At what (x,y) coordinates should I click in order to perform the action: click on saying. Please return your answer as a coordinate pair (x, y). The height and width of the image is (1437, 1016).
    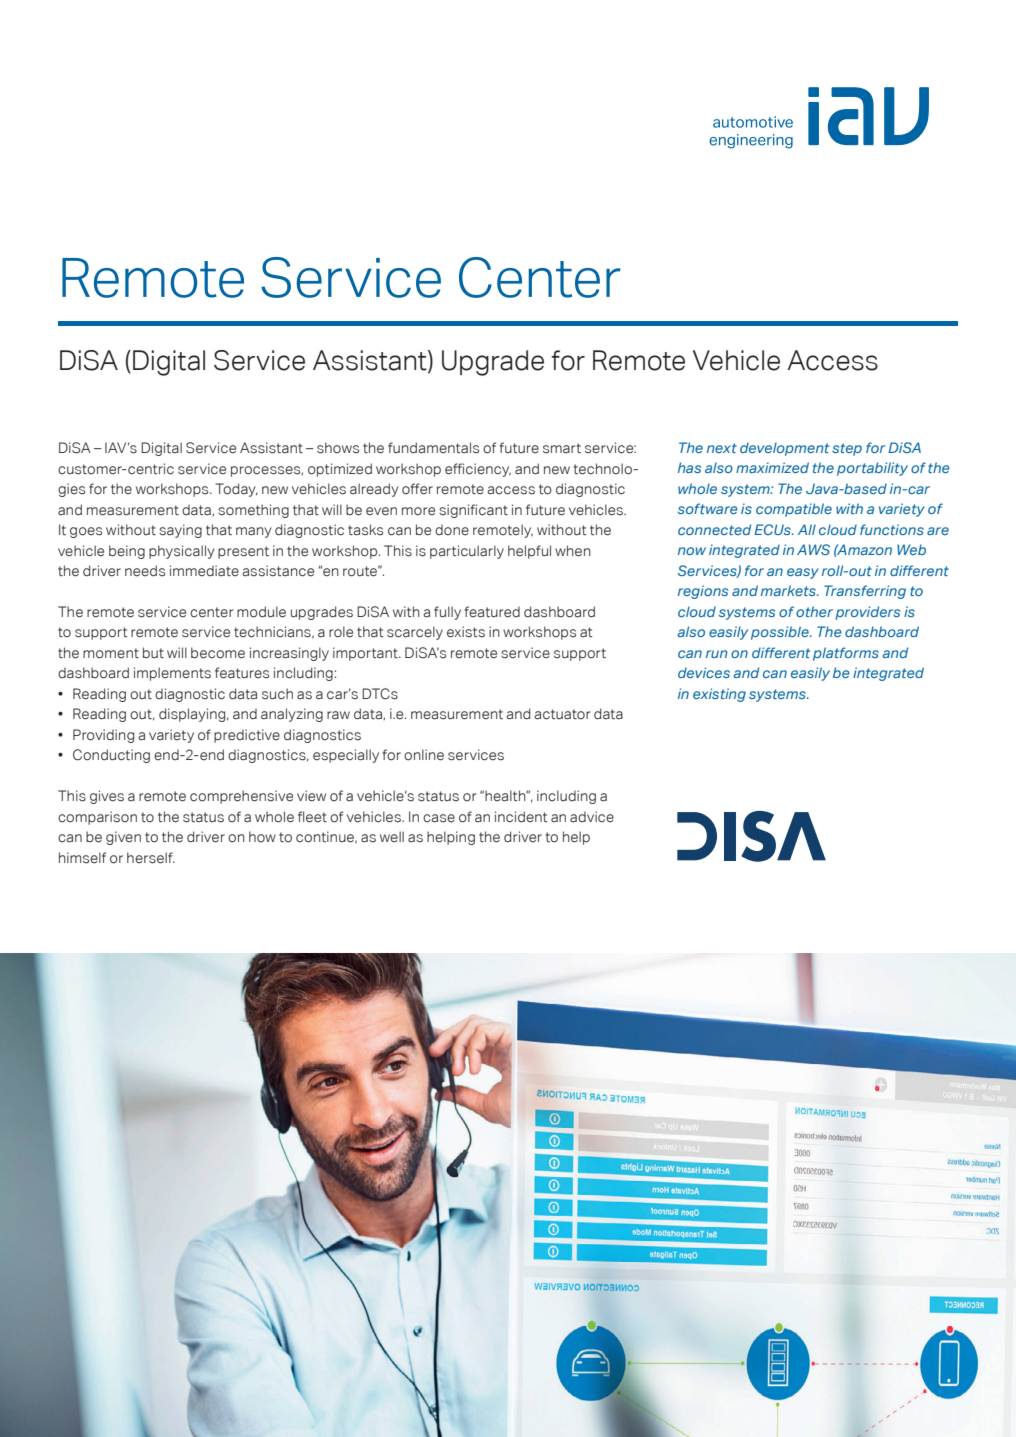
    Looking at the image, I should click on (180, 531).
